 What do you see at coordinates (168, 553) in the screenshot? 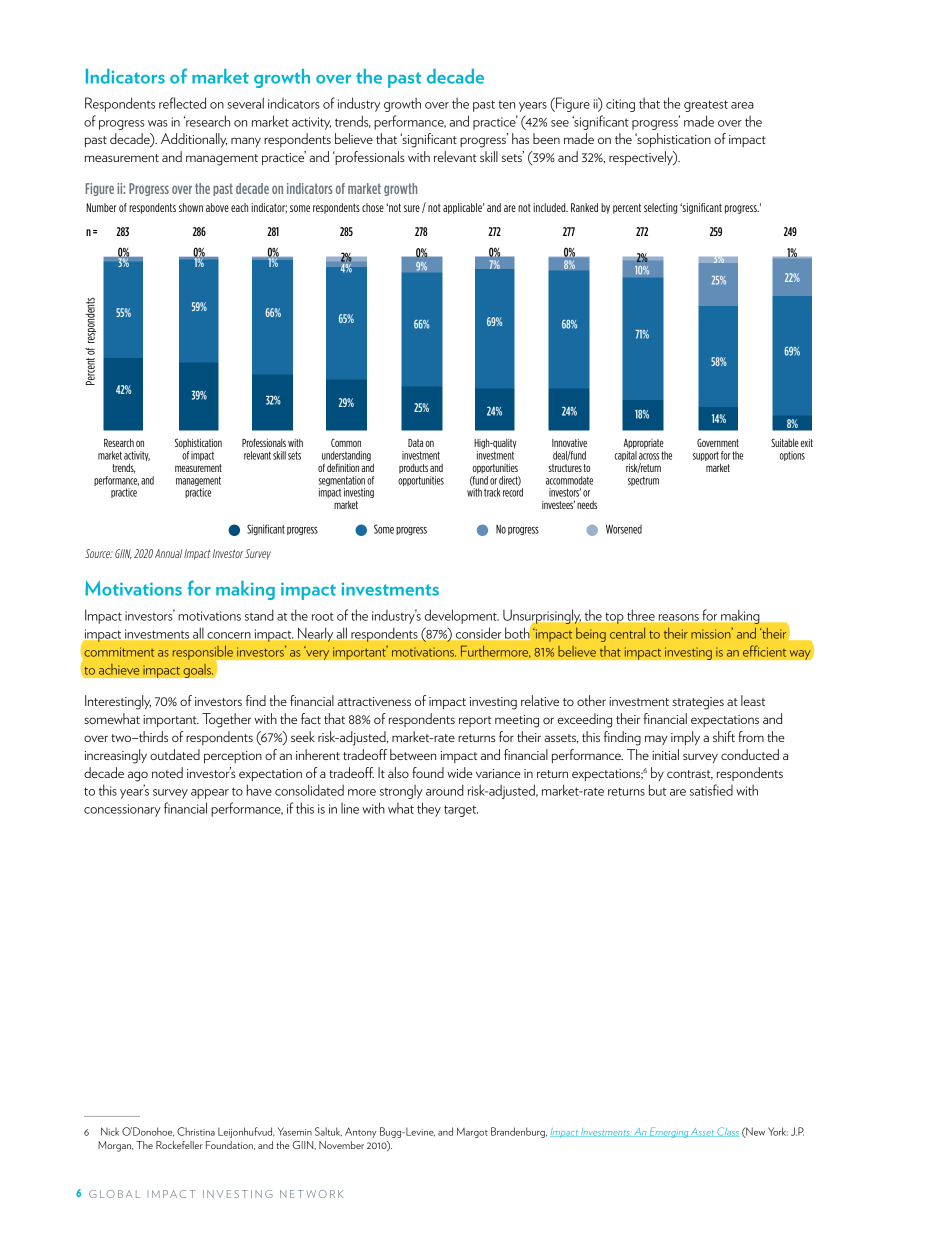
I see `Annual` at bounding box center [168, 553].
